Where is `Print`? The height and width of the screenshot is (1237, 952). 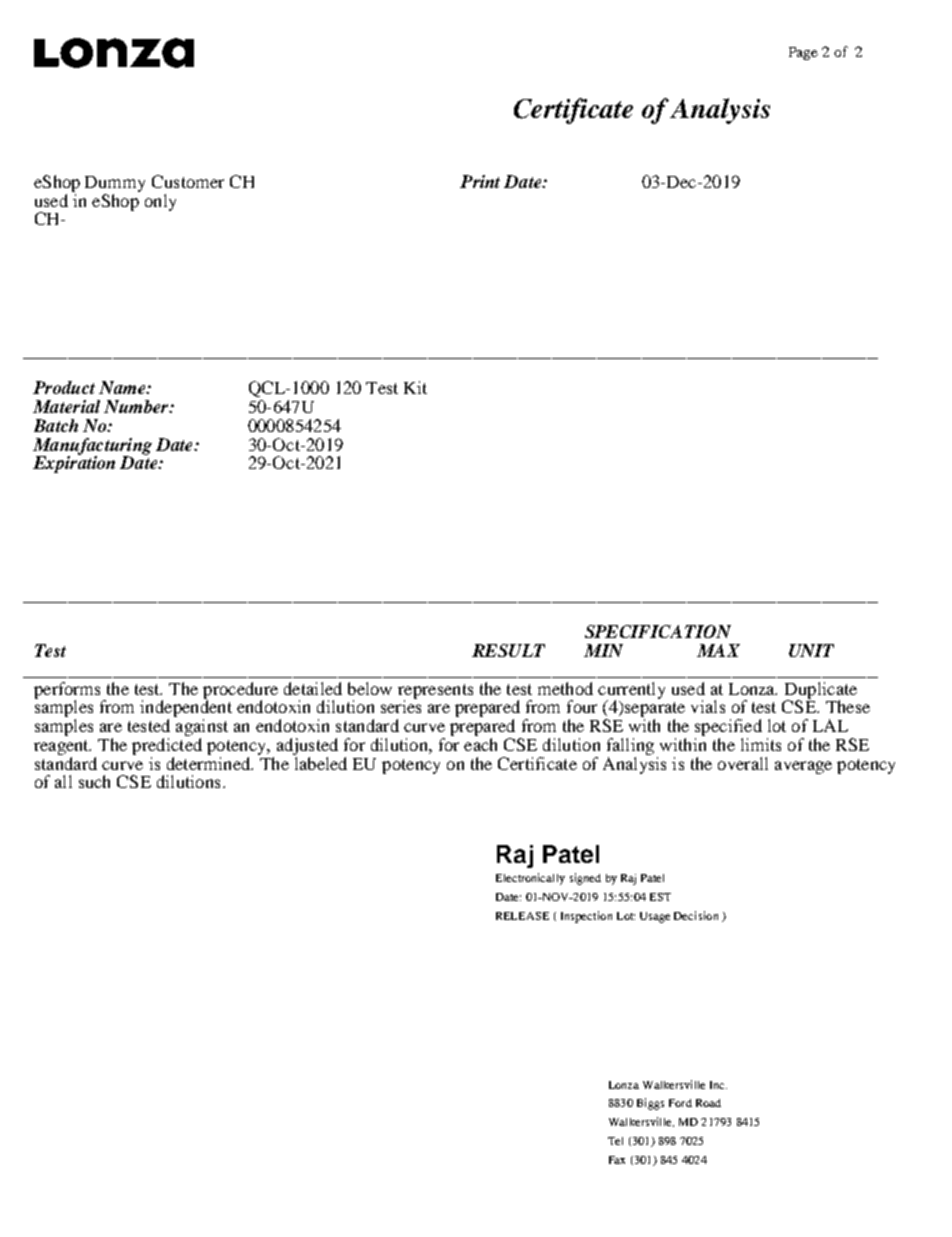
Print is located at coordinates (480, 181).
